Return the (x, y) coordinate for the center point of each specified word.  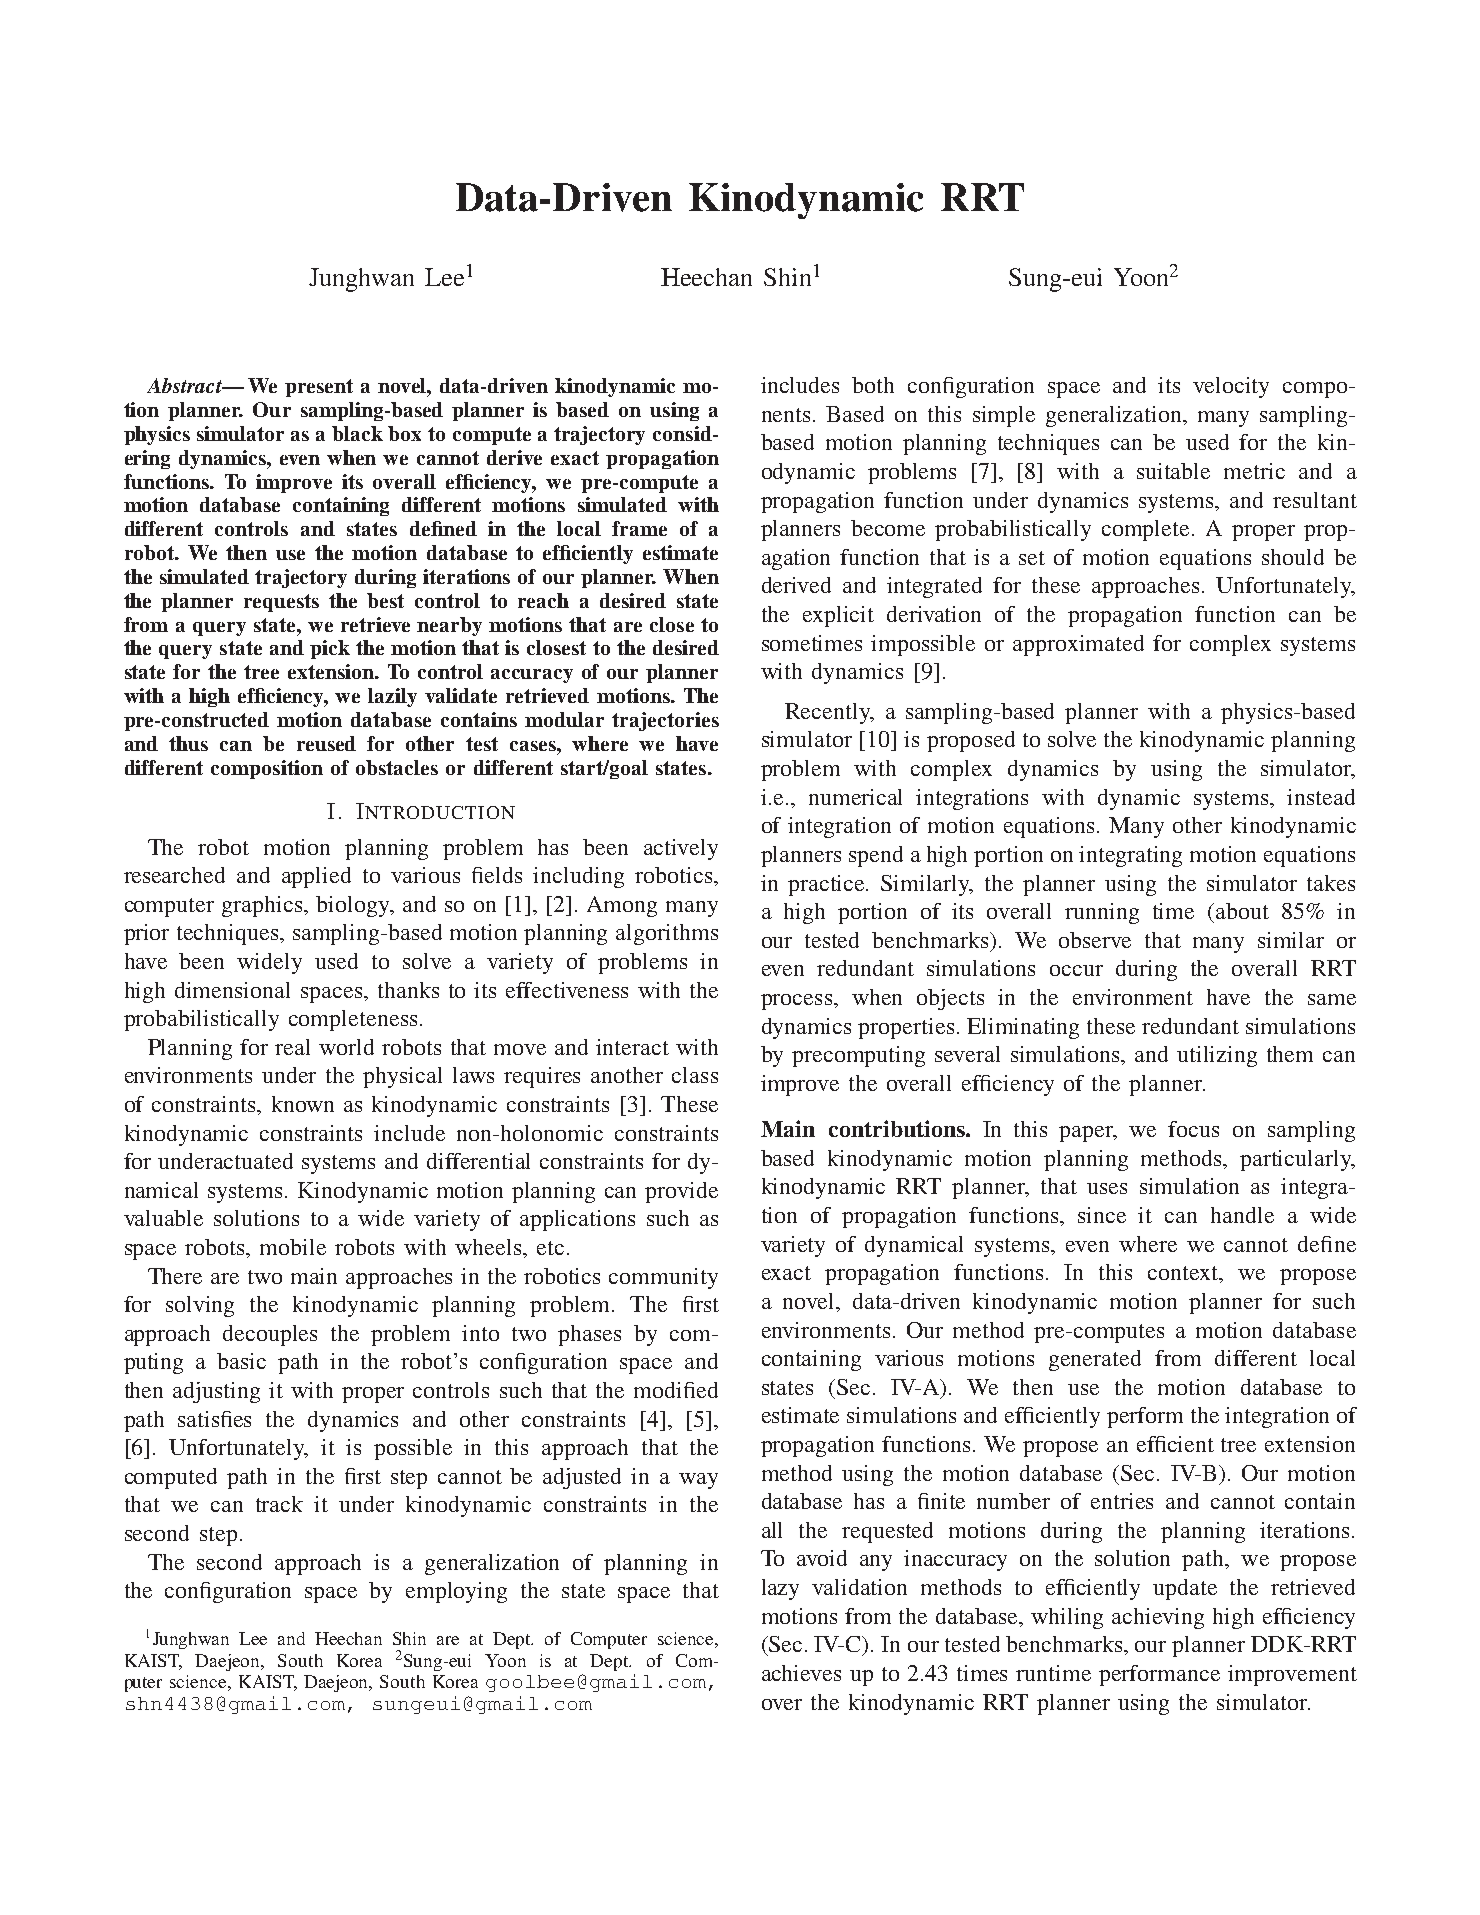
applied (316, 877)
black (357, 433)
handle (1242, 1215)
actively (681, 849)
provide (681, 1192)
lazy (780, 1589)
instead (1321, 797)
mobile (293, 1247)
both (873, 385)
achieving (1158, 1618)
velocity (1231, 387)
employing (456, 1592)
